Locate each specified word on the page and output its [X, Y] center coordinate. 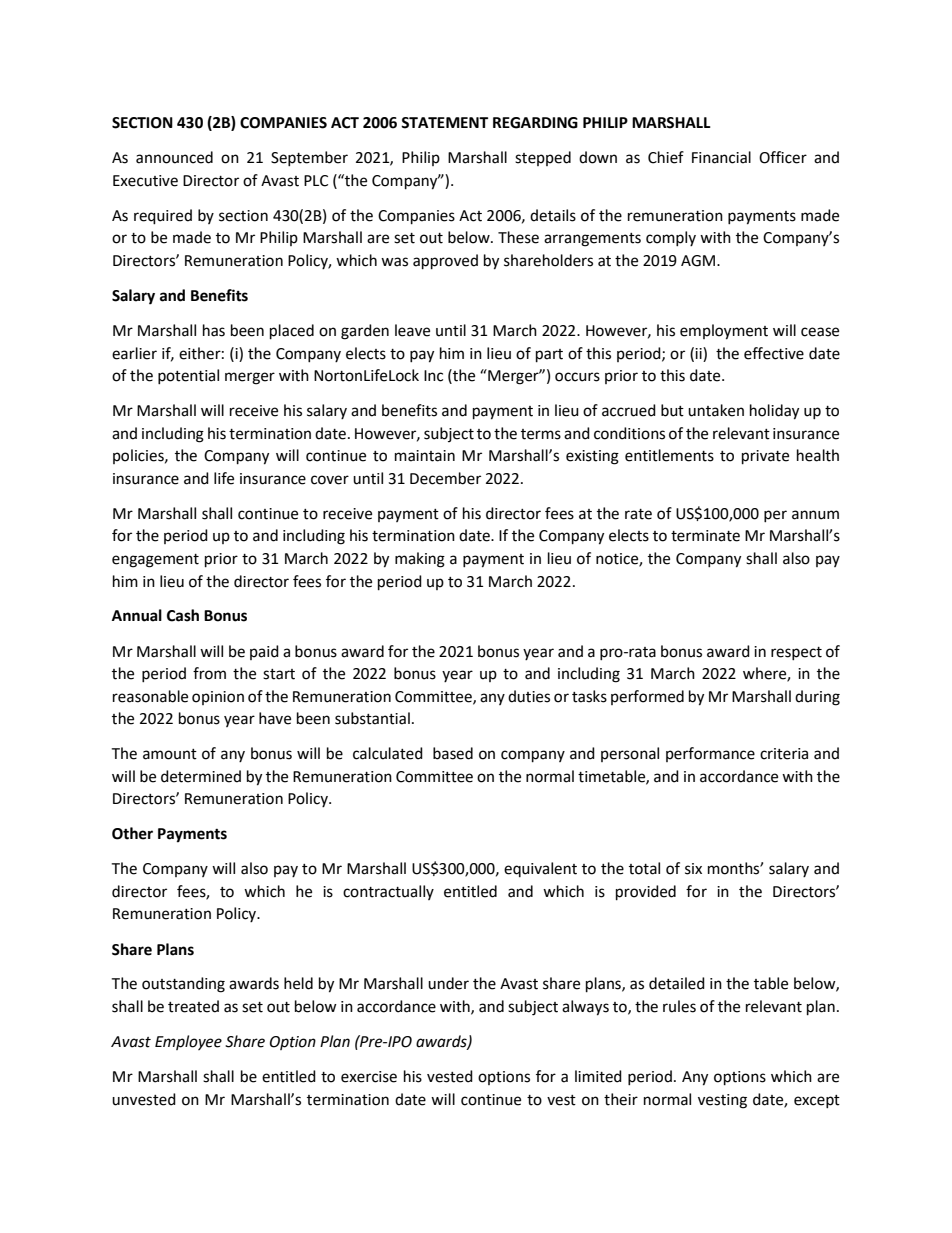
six [693, 869]
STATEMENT [444, 123]
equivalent [540, 869]
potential [188, 376]
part [549, 356]
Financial [721, 157]
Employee [188, 1042]
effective [774, 353]
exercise [369, 1077]
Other [132, 833]
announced [174, 157]
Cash [183, 615]
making [420, 560]
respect [796, 653]
